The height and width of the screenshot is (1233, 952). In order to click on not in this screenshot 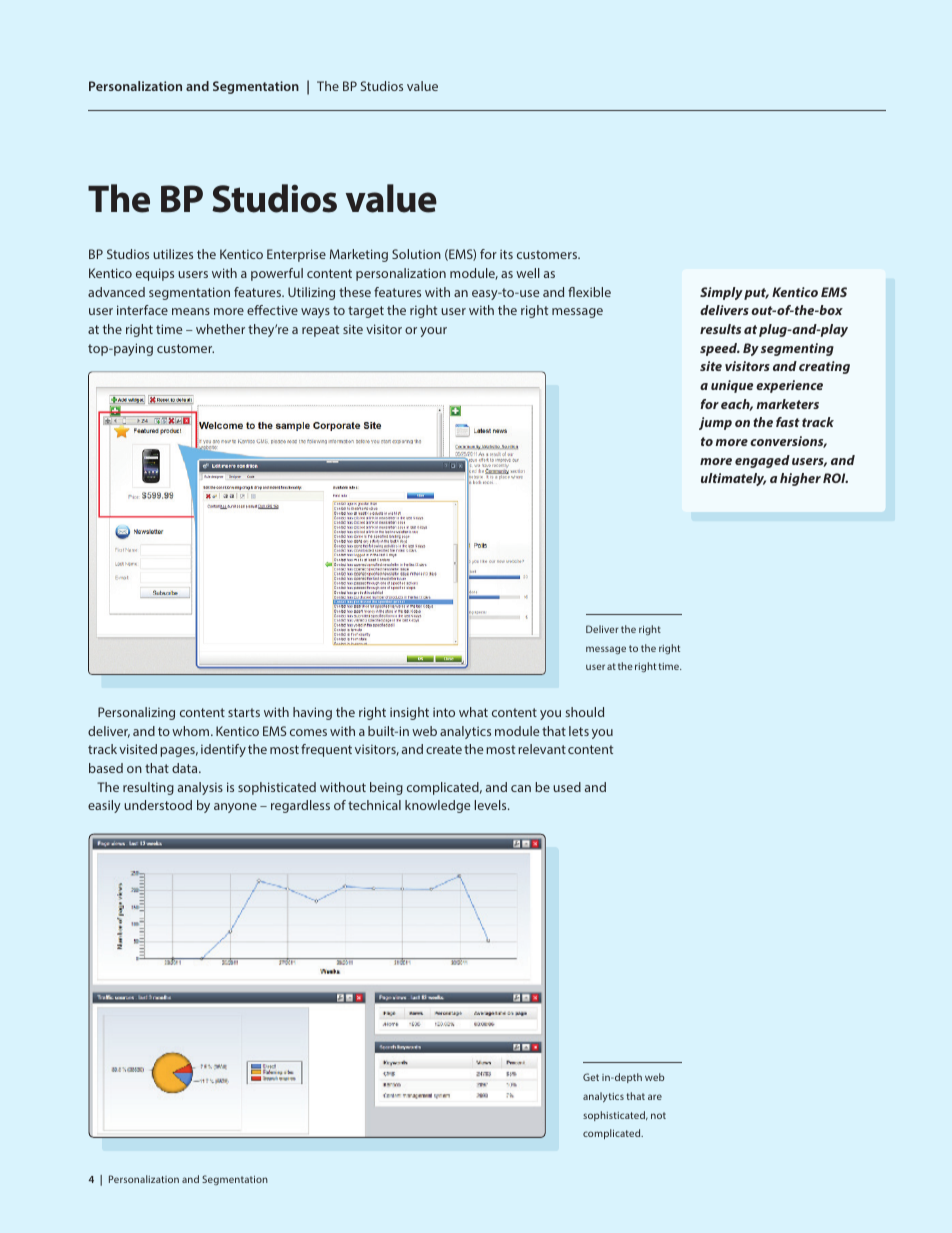, I will do `click(658, 1115)`.
